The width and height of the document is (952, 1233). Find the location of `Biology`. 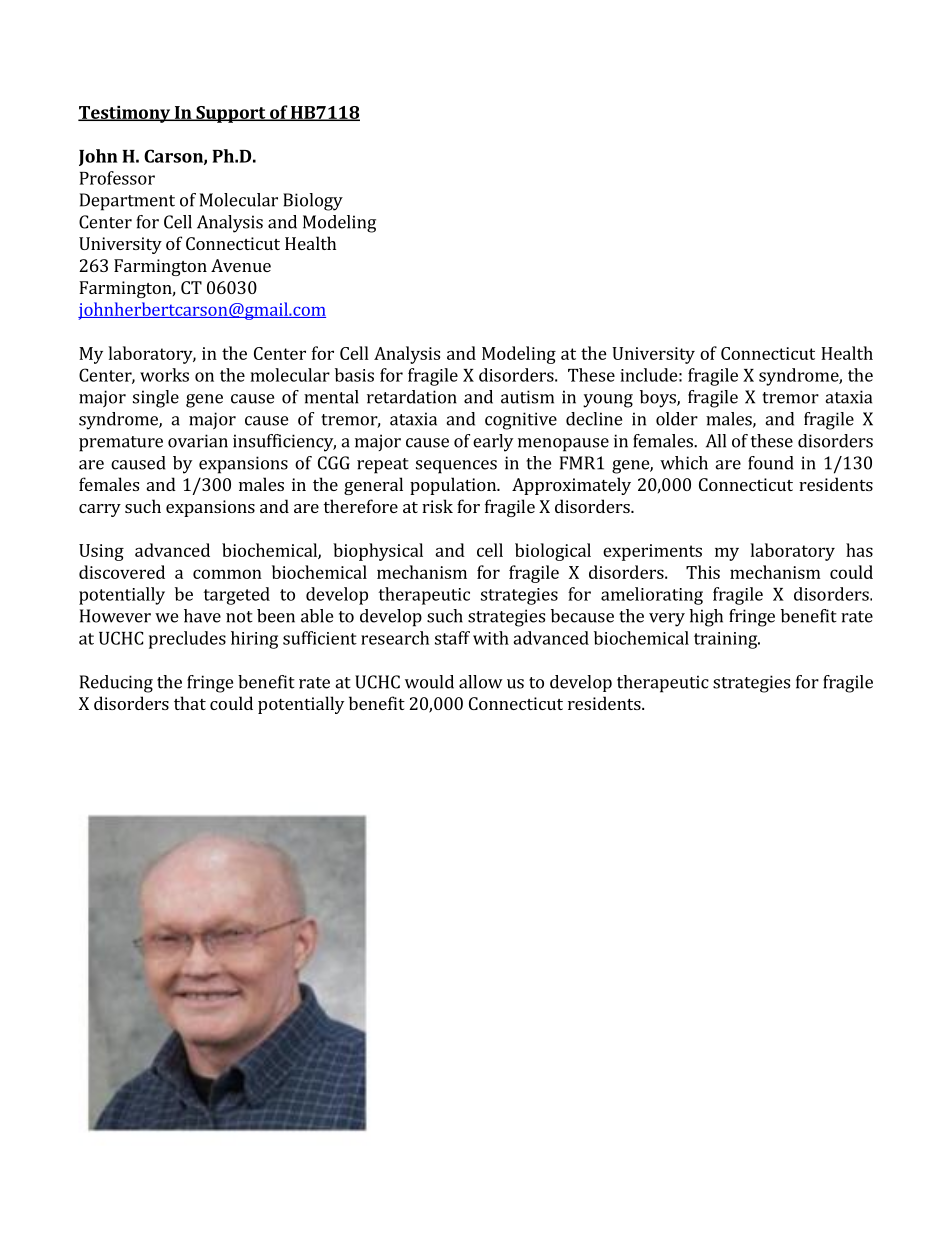

Biology is located at coordinates (313, 202).
